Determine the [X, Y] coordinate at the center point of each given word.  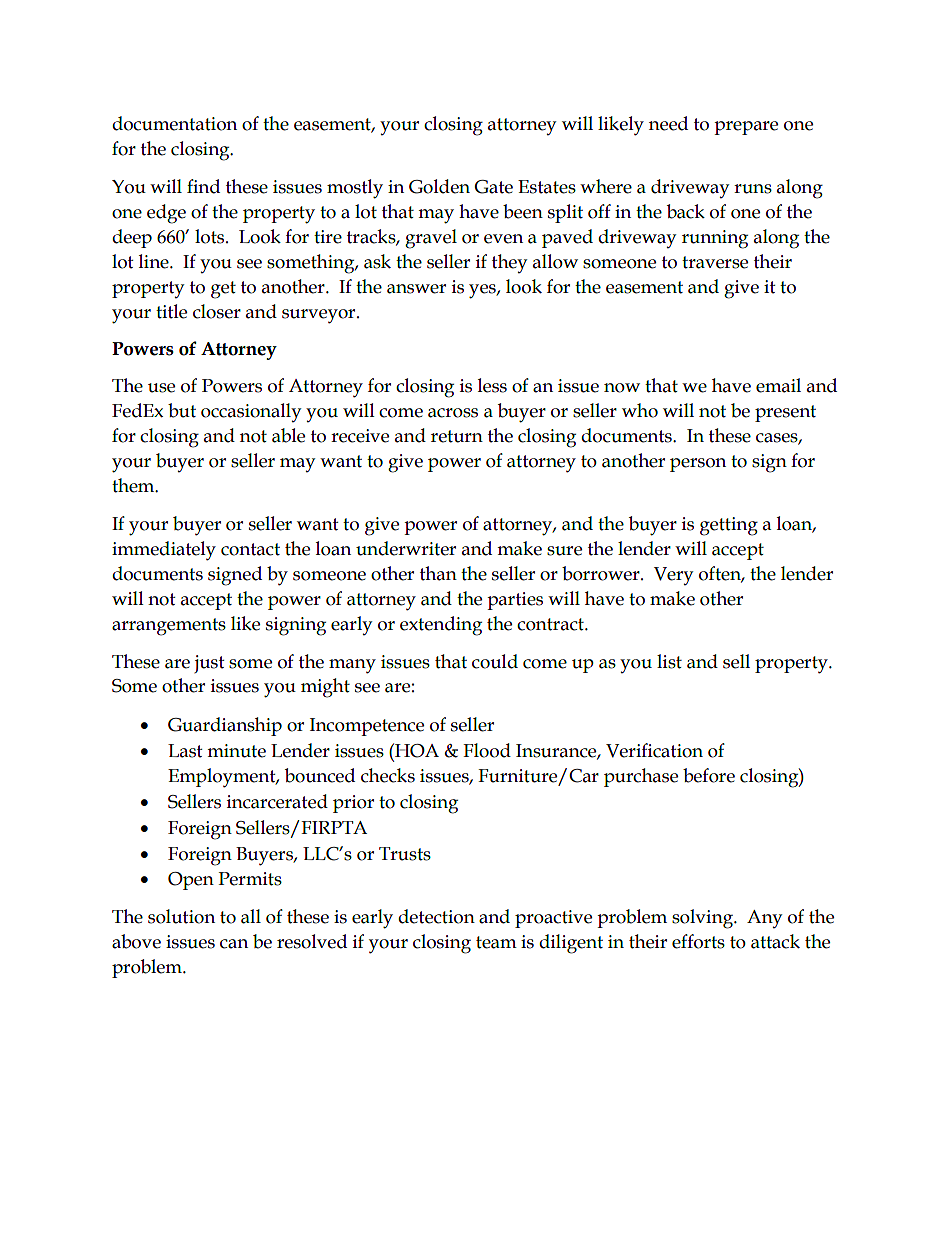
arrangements [169, 627]
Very [673, 576]
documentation [174, 123]
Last [185, 751]
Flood [487, 750]
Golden [439, 186]
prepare [746, 128]
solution [181, 916]
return [457, 436]
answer [416, 289]
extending [441, 626]
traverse [715, 262]
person [698, 465]
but [182, 410]
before [709, 775]
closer [217, 311]
